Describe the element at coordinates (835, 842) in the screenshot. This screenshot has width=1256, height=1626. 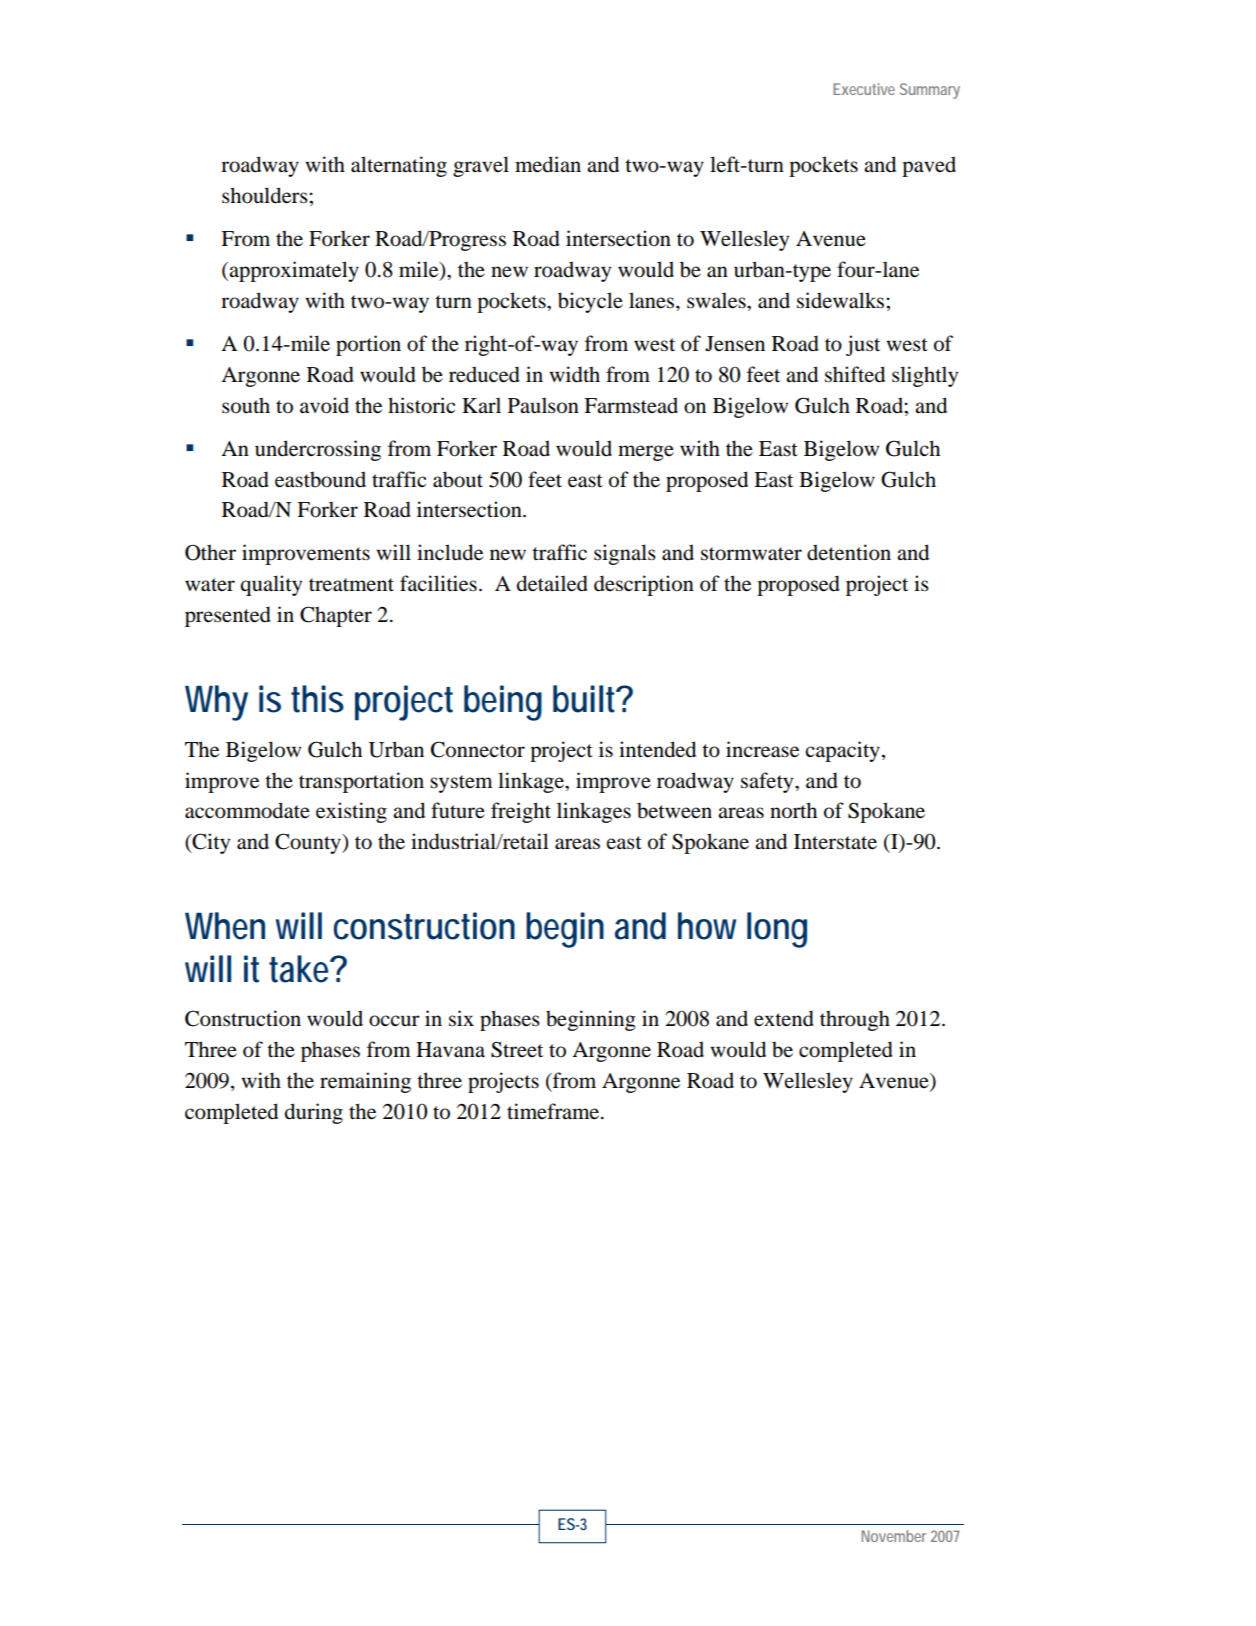
I see `Interstate` at that location.
